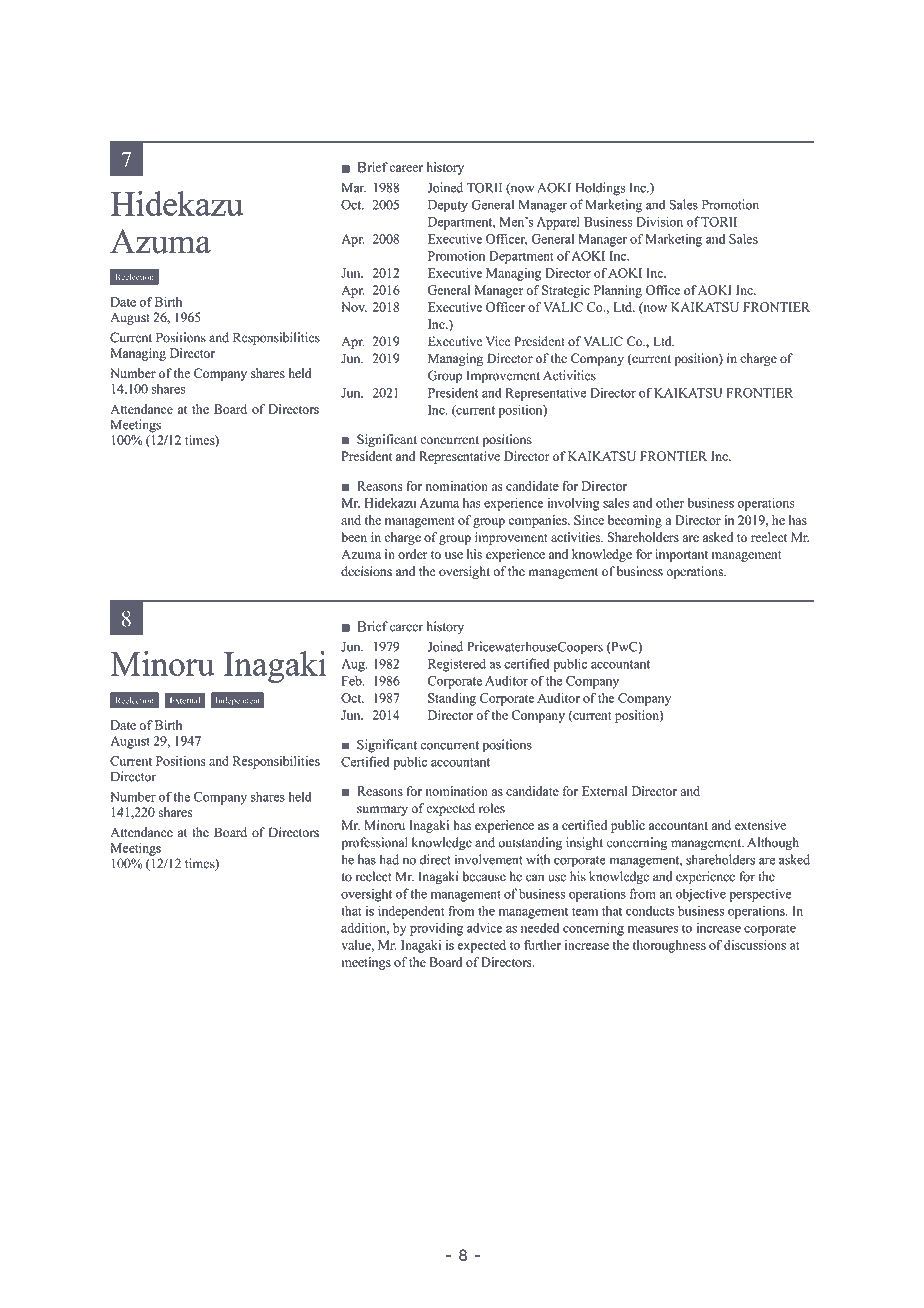 The width and height of the screenshot is (924, 1308). What do you see at coordinates (670, 503) in the screenshot?
I see `other` at bounding box center [670, 503].
